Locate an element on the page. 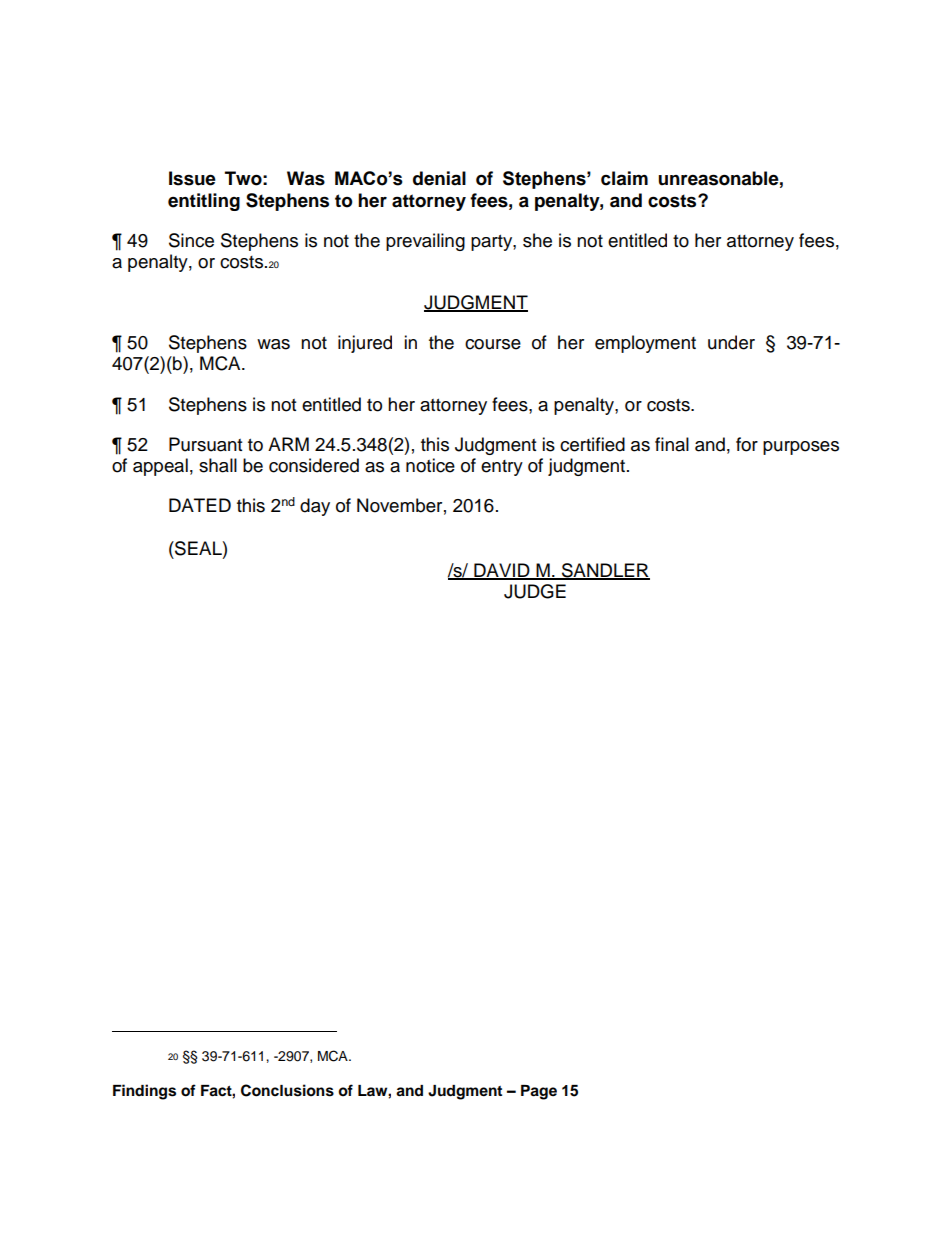 The image size is (952, 1233). DATED is located at coordinates (200, 505).
